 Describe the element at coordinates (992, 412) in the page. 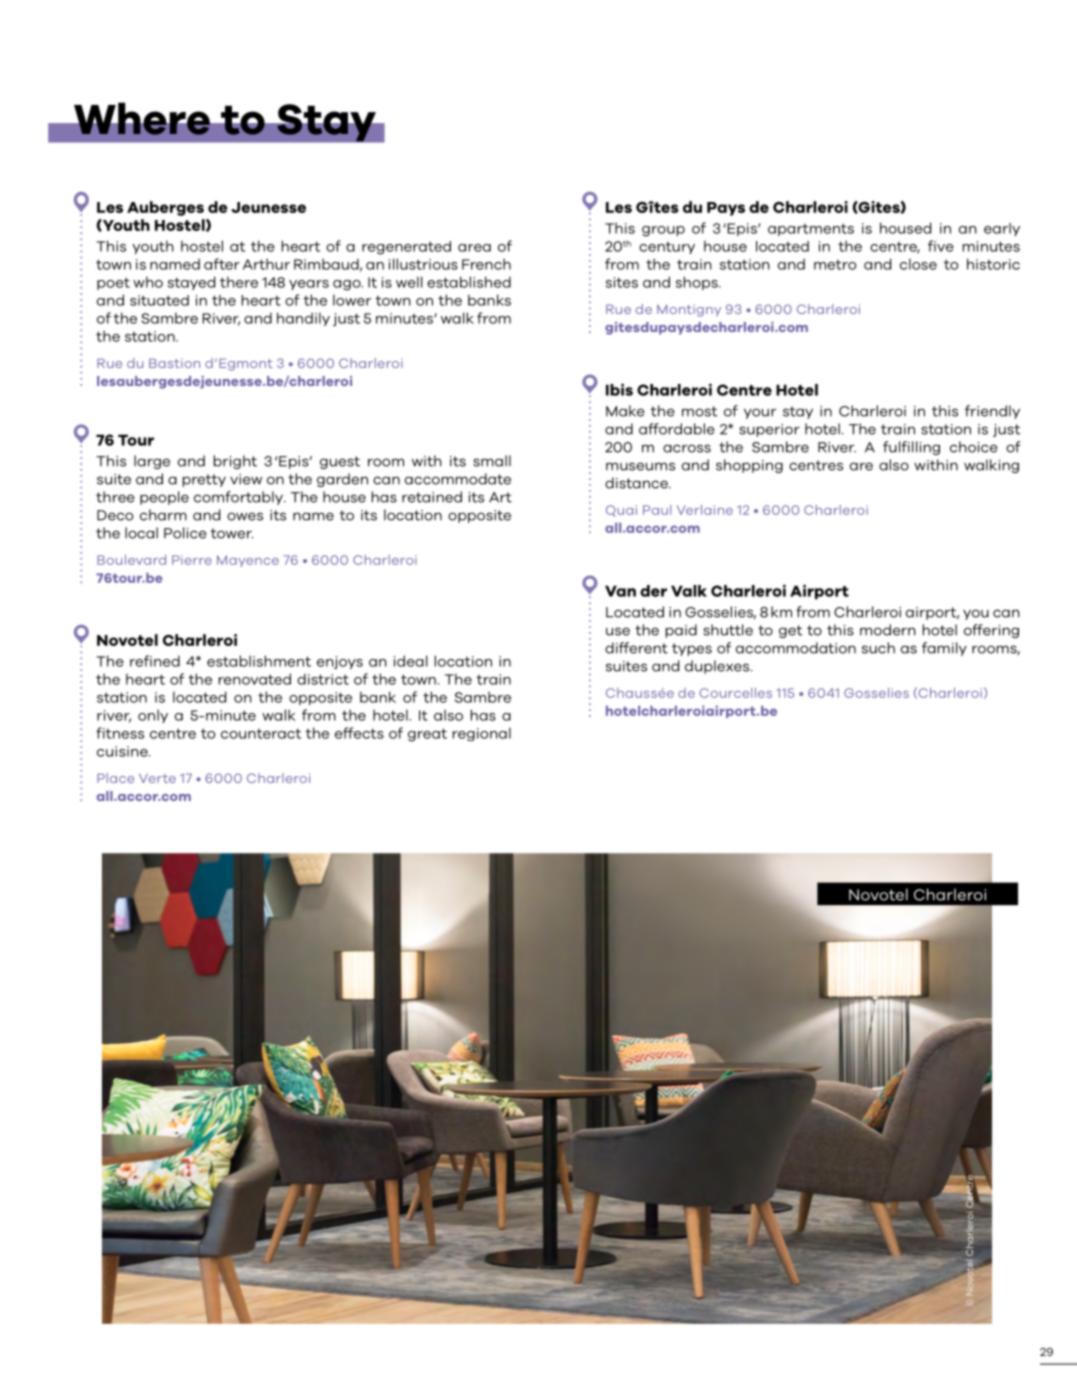

I see `friendly` at that location.
